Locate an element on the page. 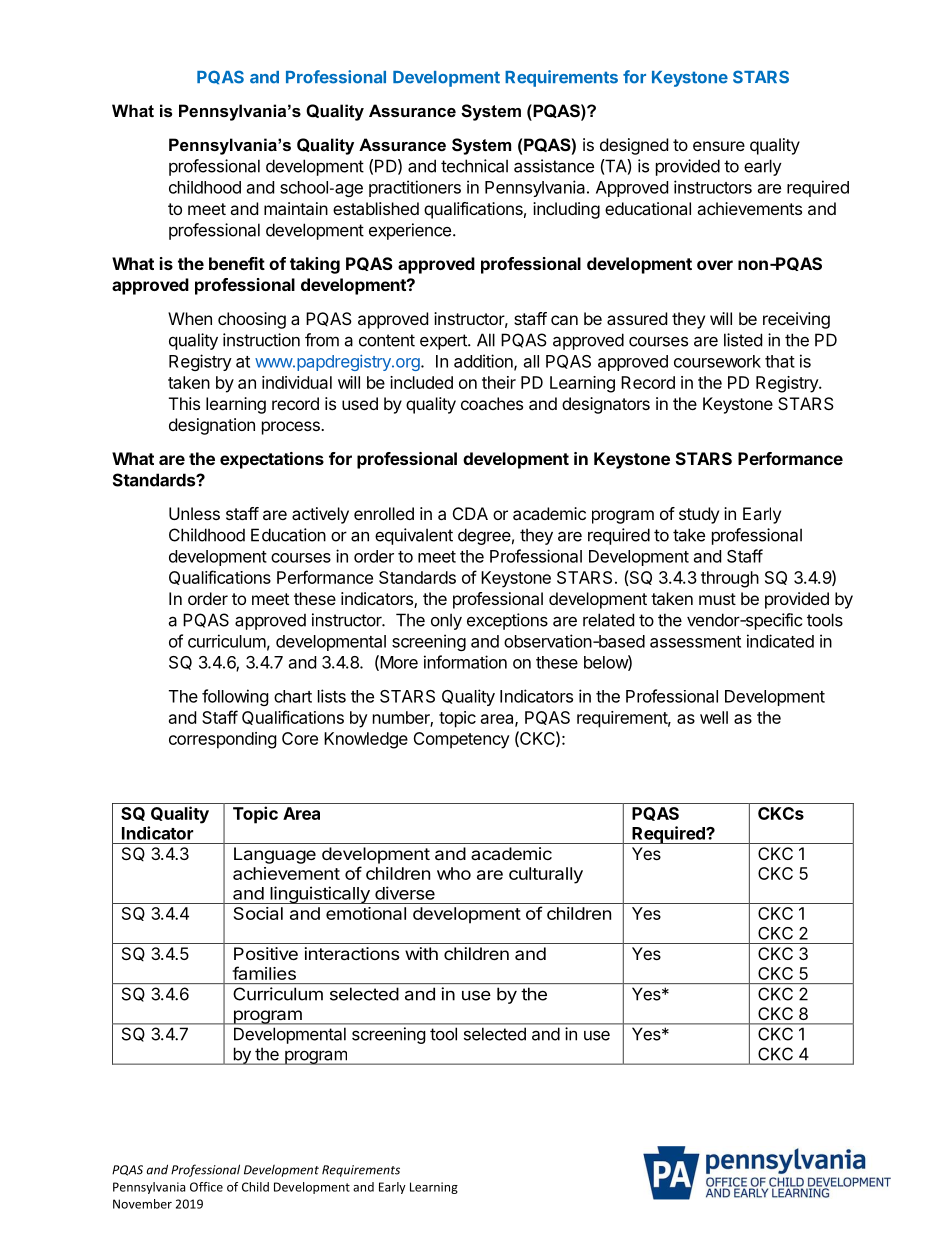 The height and width of the page is (1233, 952). with is located at coordinates (421, 953).
